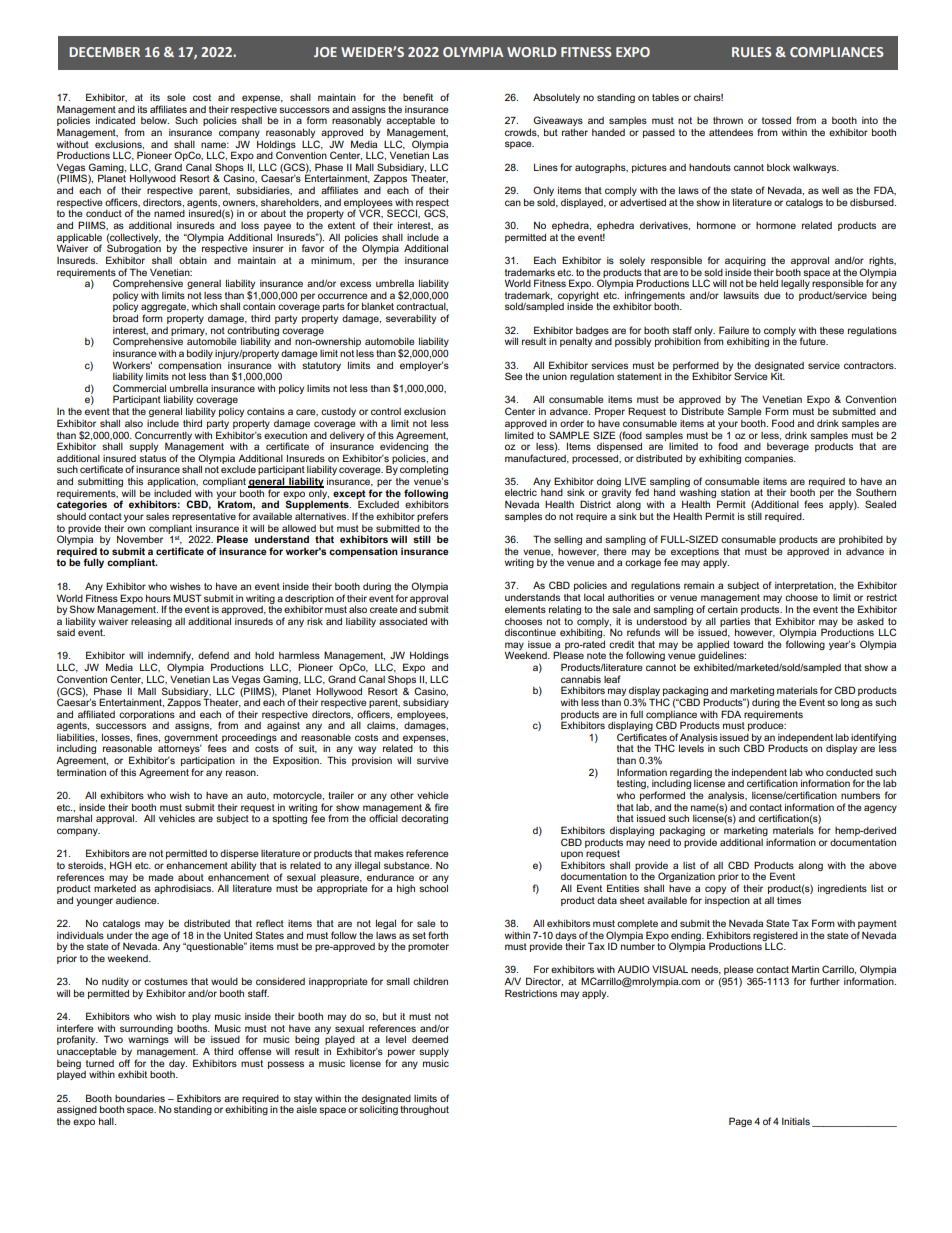 The width and height of the page is (952, 1233). What do you see at coordinates (140, 1098) in the page?
I see `boundaries` at bounding box center [140, 1098].
